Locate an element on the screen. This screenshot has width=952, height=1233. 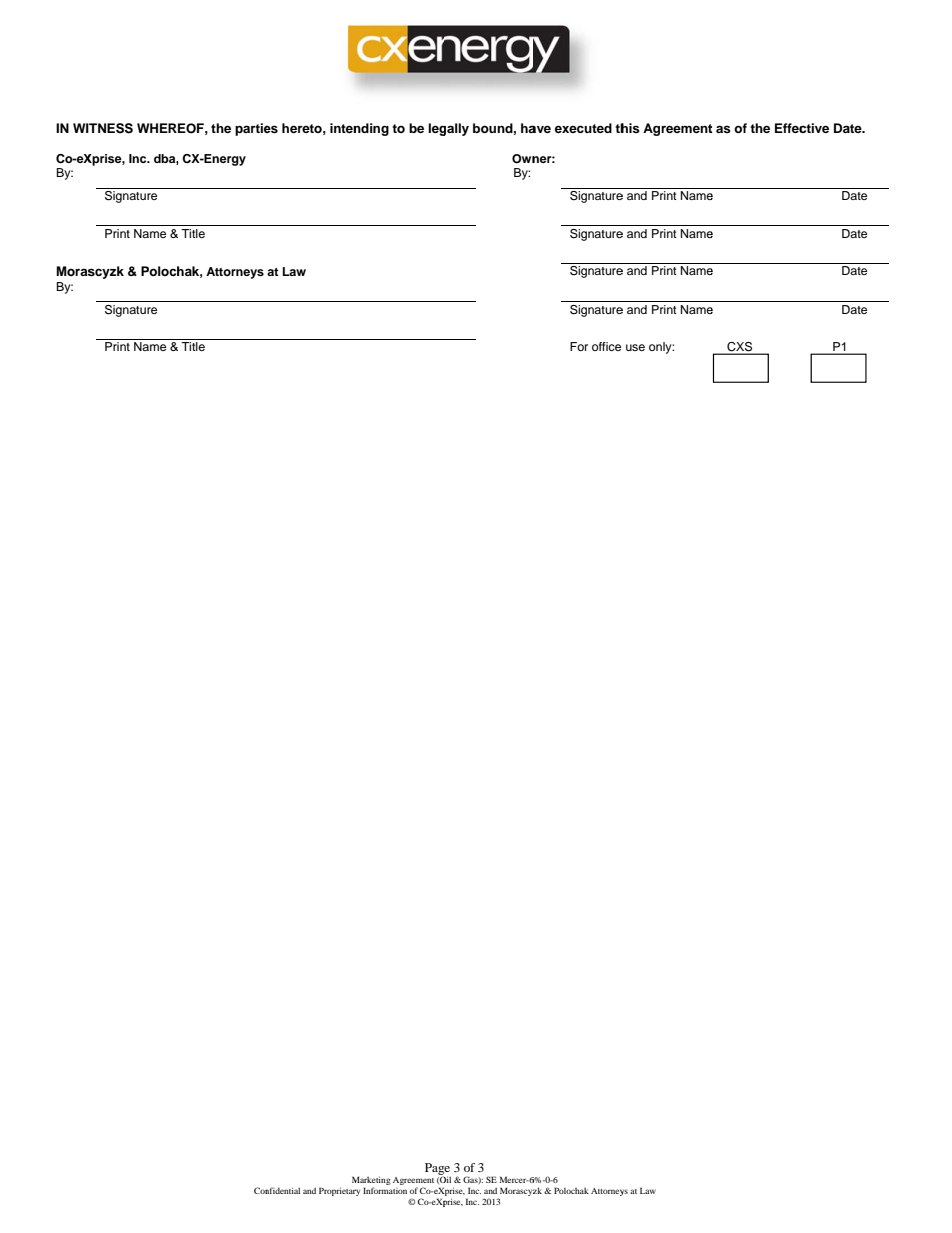
executed is located at coordinates (583, 128).
